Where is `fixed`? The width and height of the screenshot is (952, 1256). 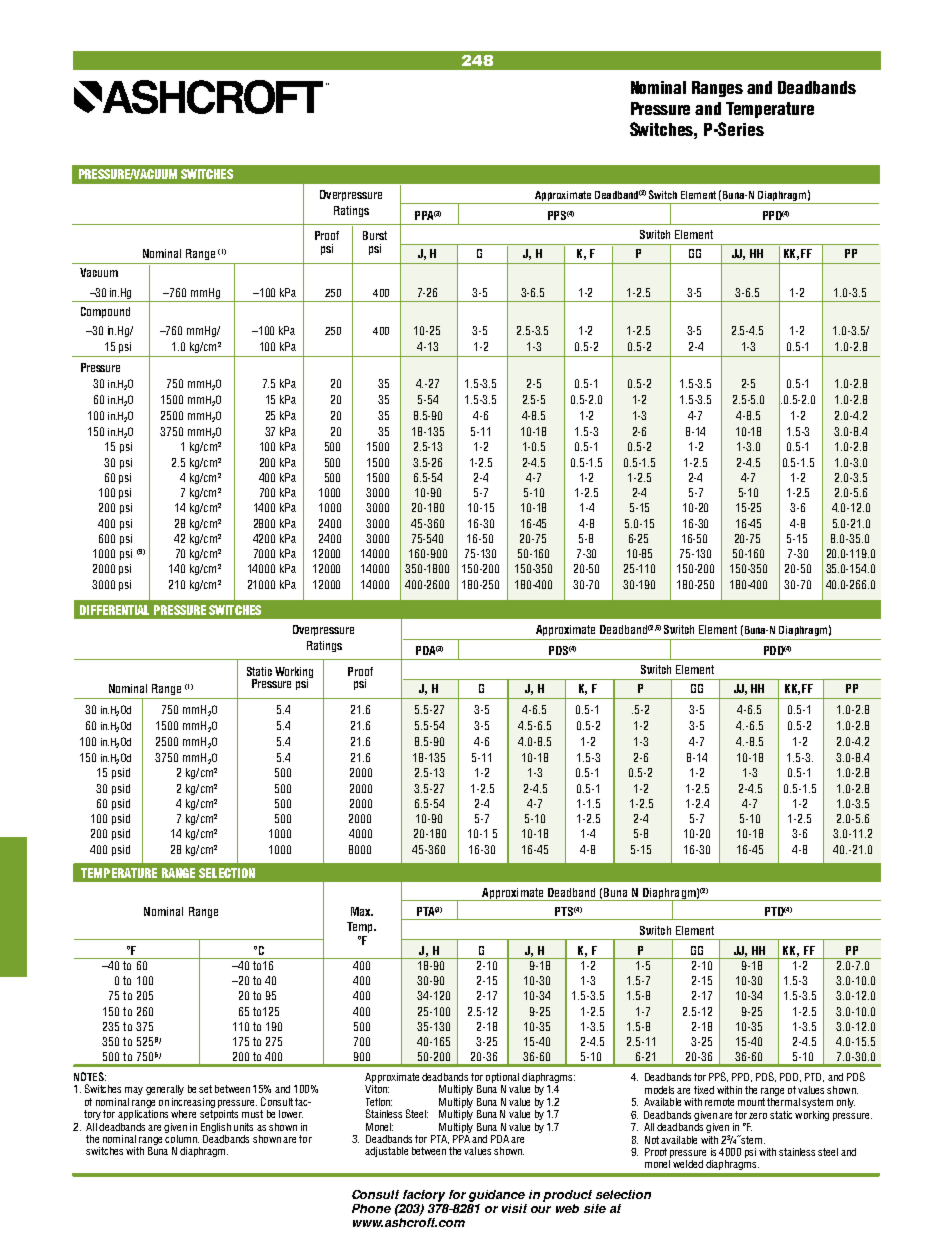 fixed is located at coordinates (704, 1090).
